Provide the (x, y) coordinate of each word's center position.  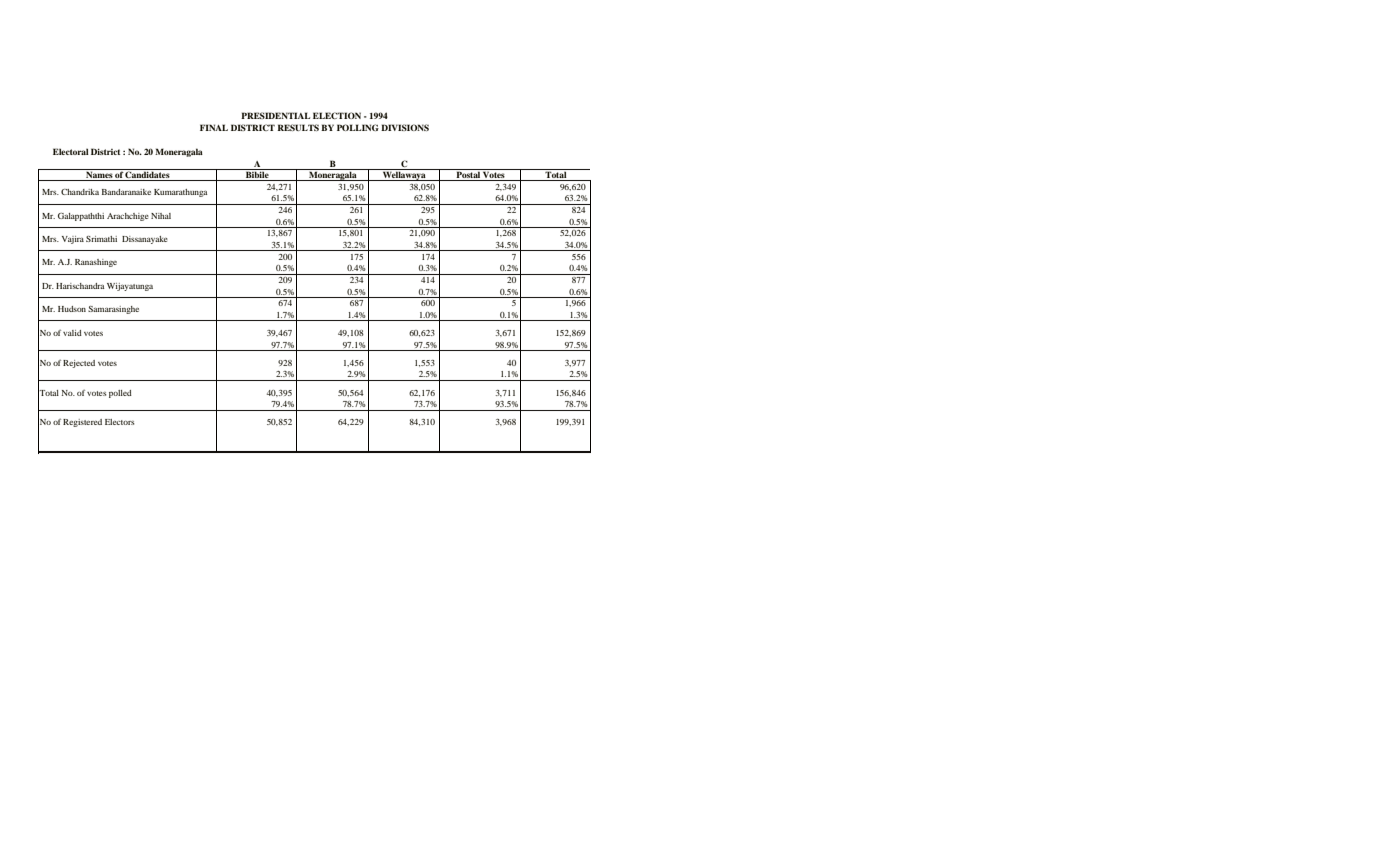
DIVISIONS (405, 127)
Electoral (71, 151)
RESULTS (298, 127)
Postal (468, 176)
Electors (119, 422)
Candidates (148, 176)
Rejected (79, 364)
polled (120, 394)
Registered (82, 423)
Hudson (72, 309)
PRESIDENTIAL (275, 115)
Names (99, 176)
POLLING (358, 127)
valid (72, 333)
